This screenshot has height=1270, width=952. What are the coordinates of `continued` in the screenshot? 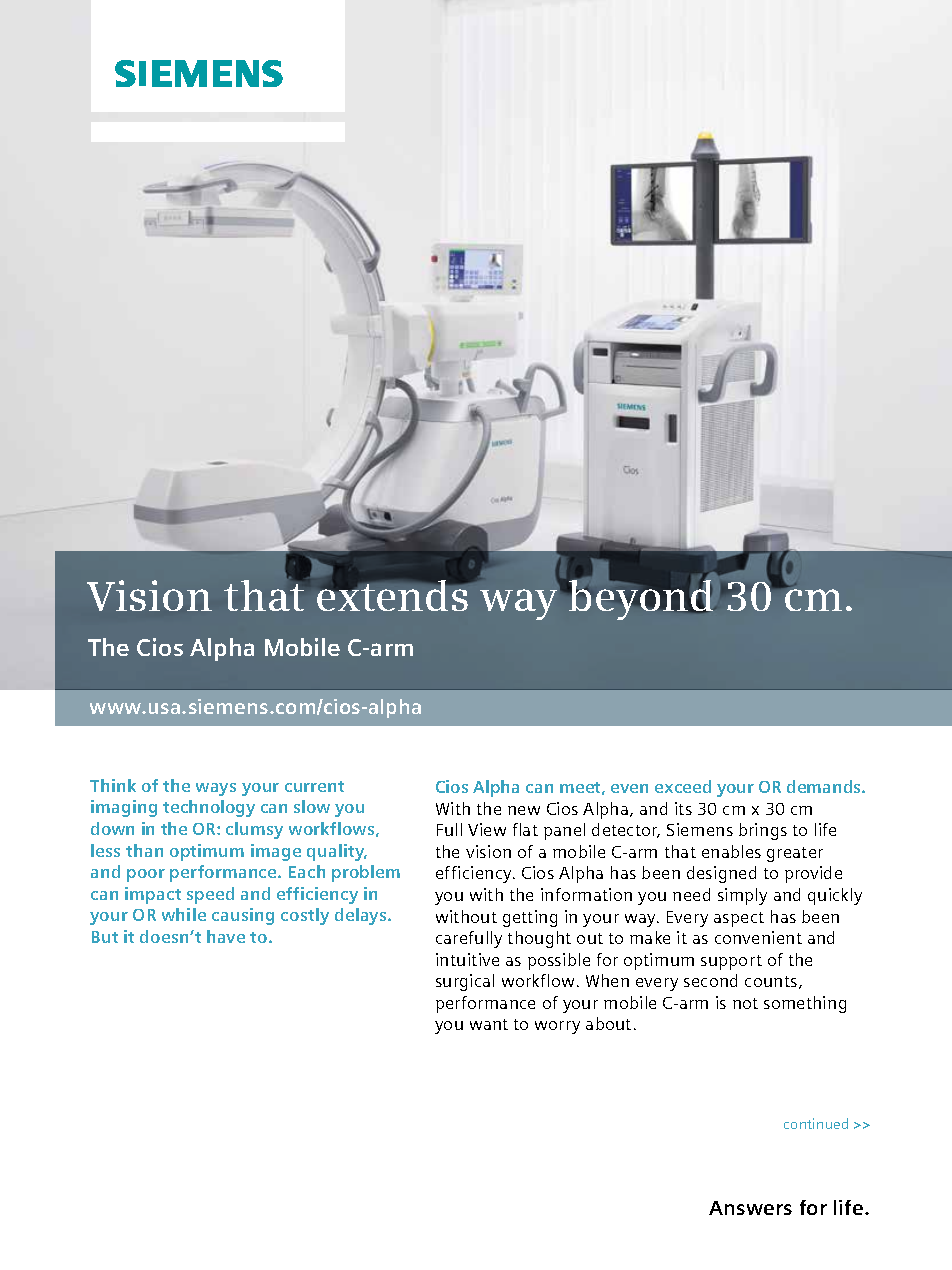 It's located at (816, 1123).
